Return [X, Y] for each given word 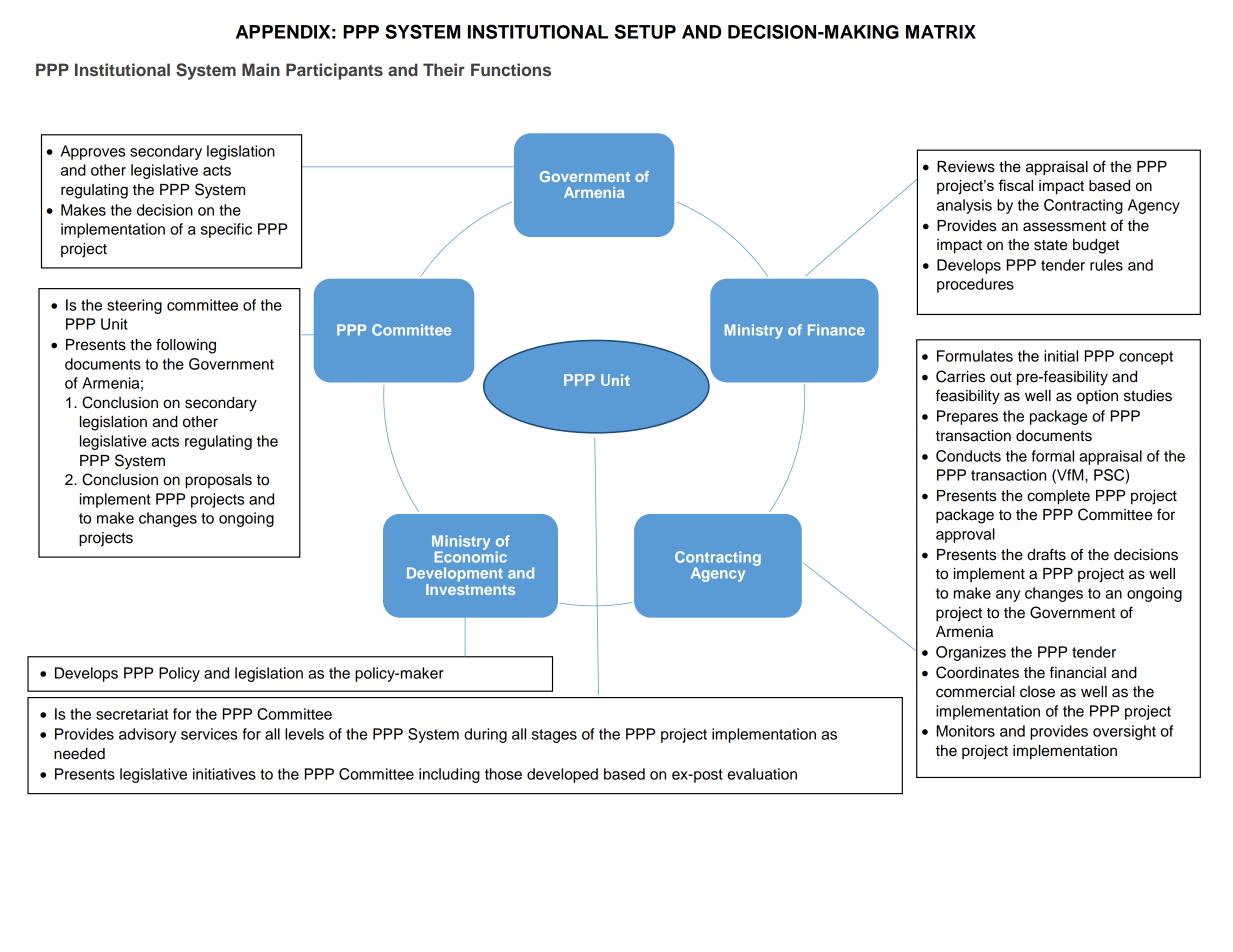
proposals [218, 481]
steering [134, 306]
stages [554, 736]
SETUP [645, 31]
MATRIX [941, 32]
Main [261, 69]
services [209, 734]
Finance [836, 330]
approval [965, 535]
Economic [471, 556]
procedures [975, 285]
